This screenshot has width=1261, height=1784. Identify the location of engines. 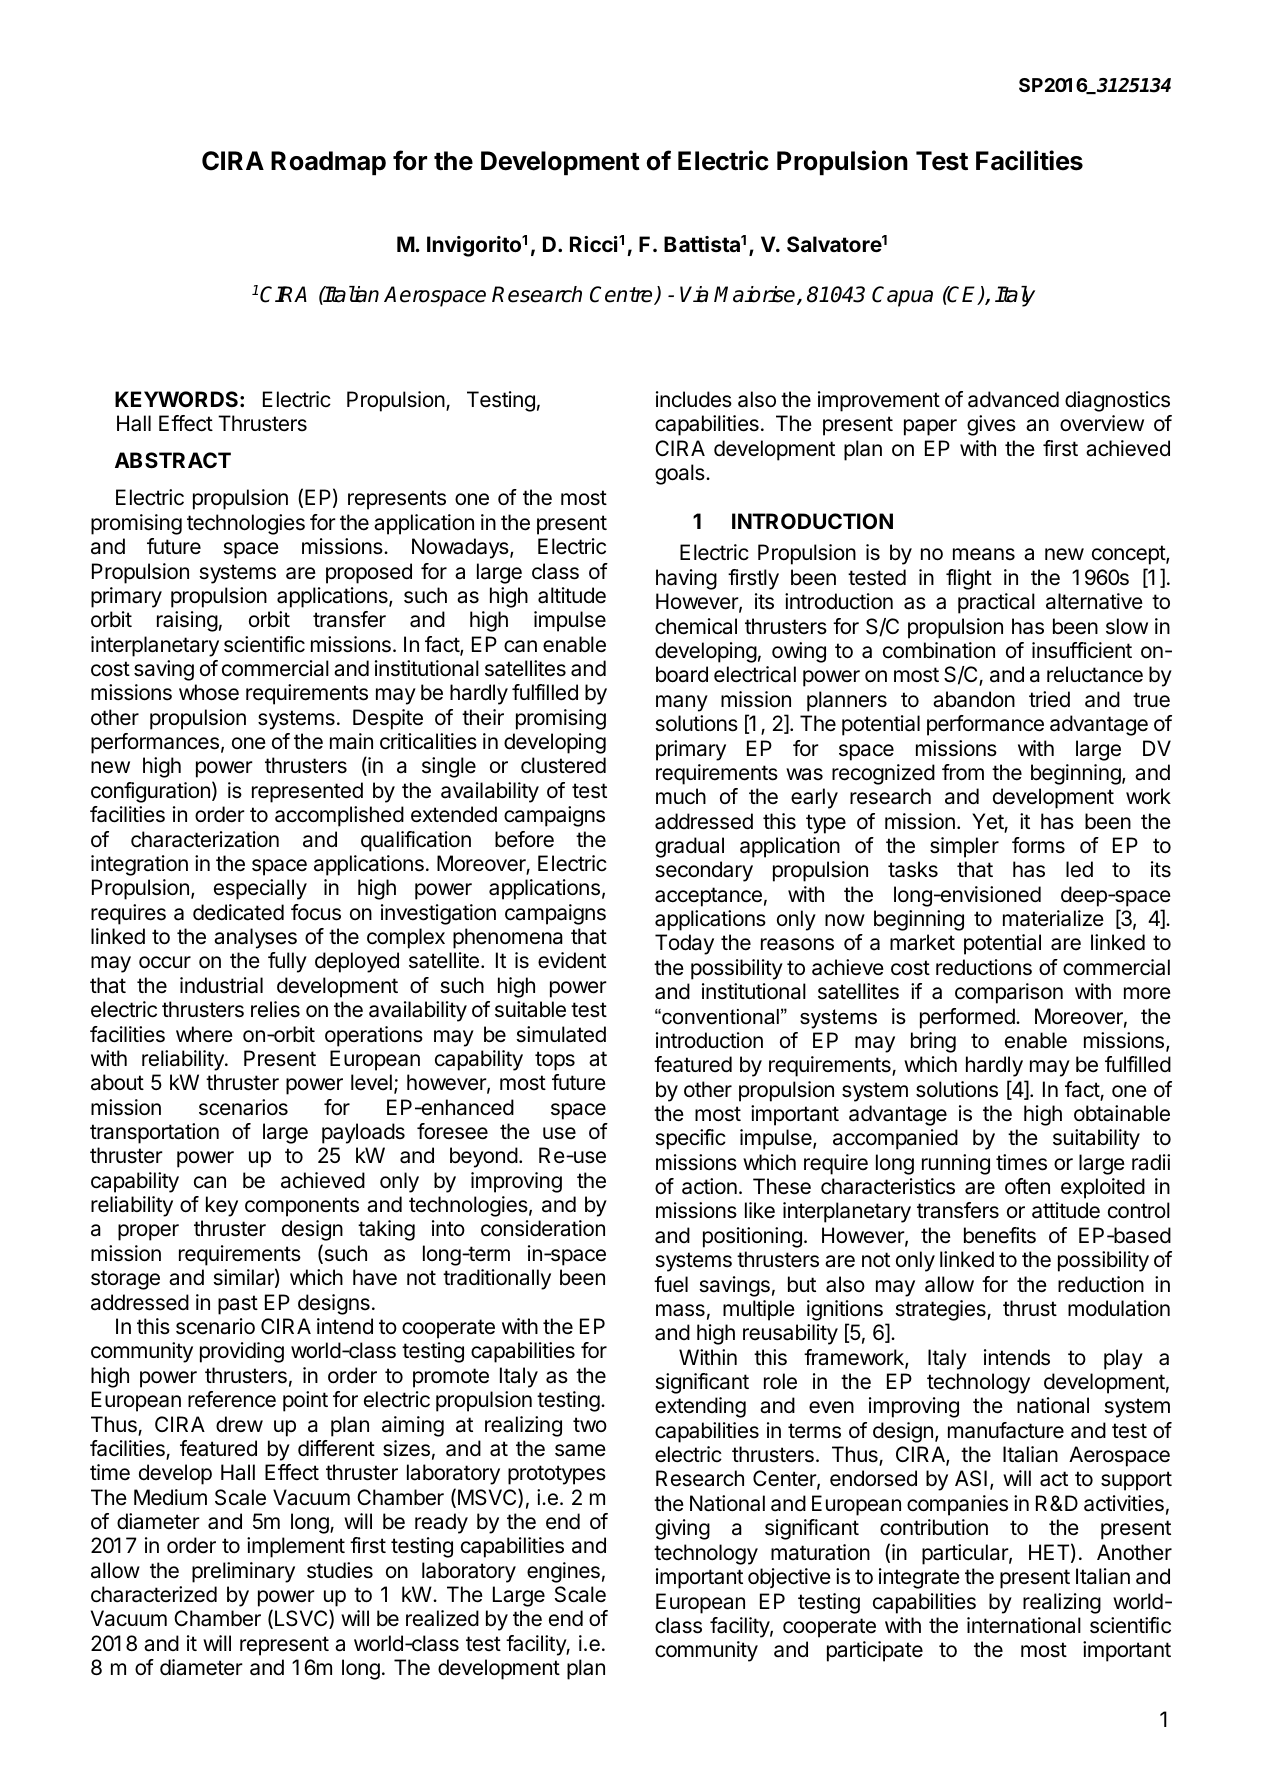
(563, 1572).
